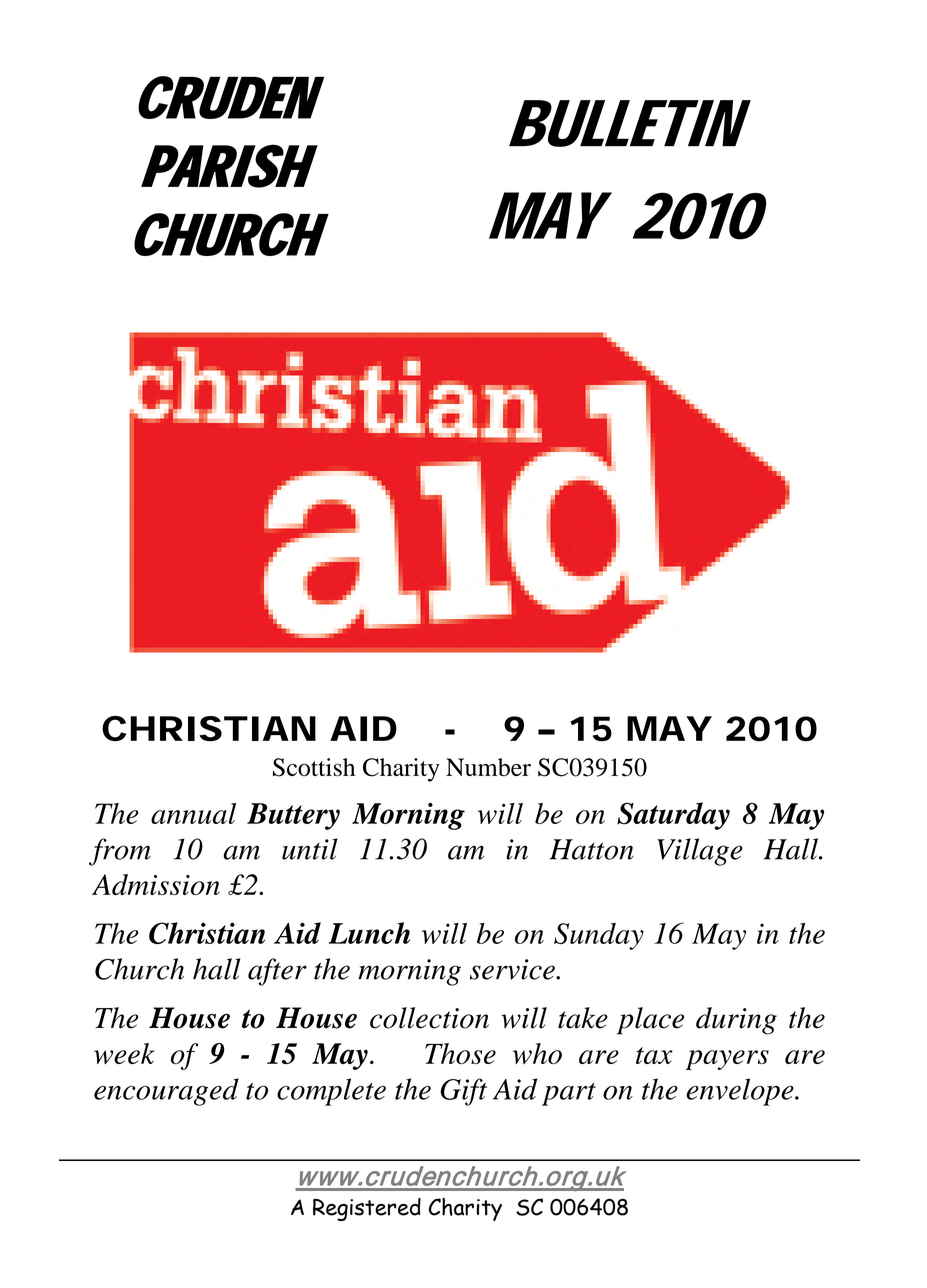 The image size is (927, 1288). I want to click on collection, so click(429, 1018).
